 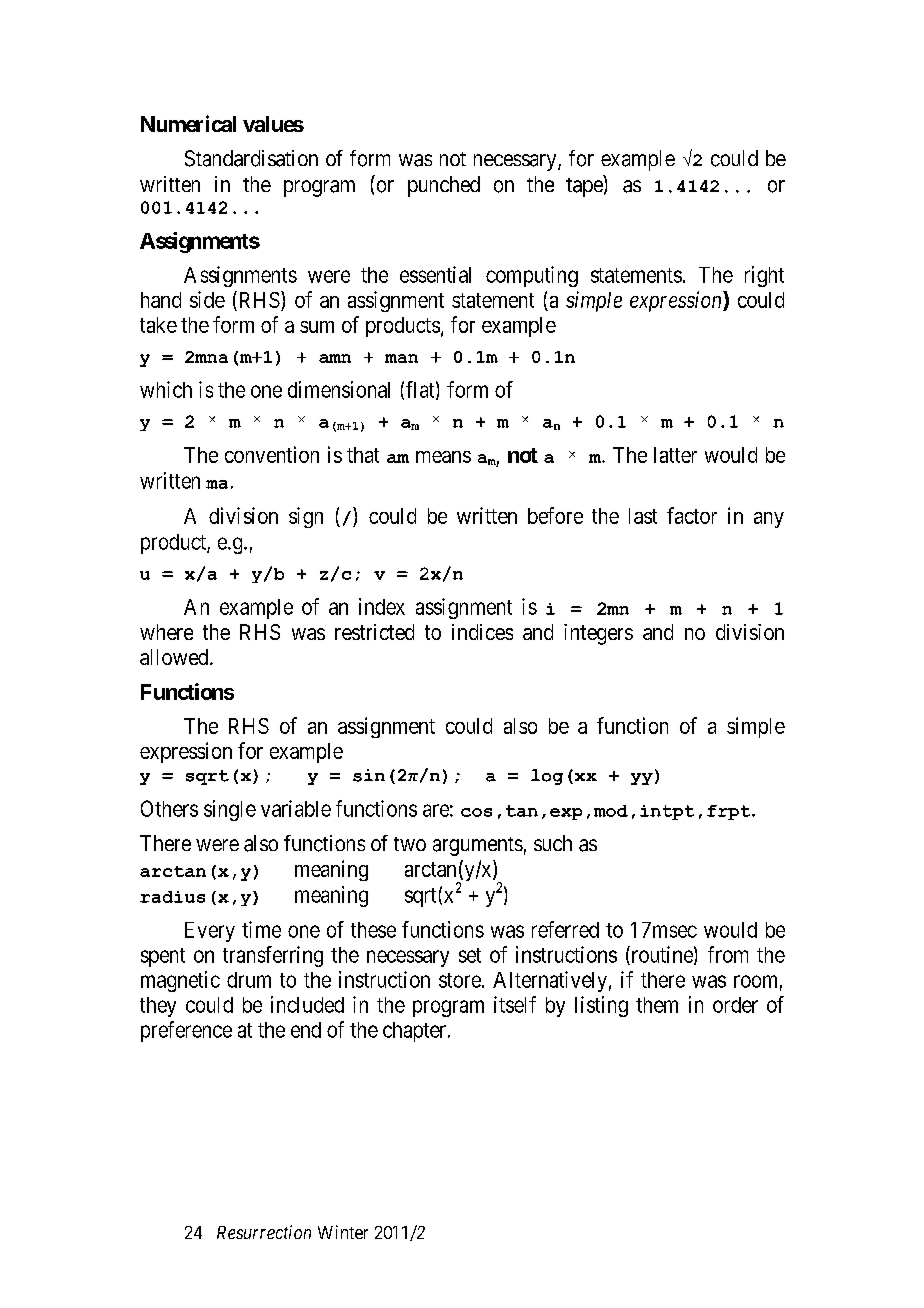 What do you see at coordinates (692, 515) in the screenshot?
I see `factor` at bounding box center [692, 515].
